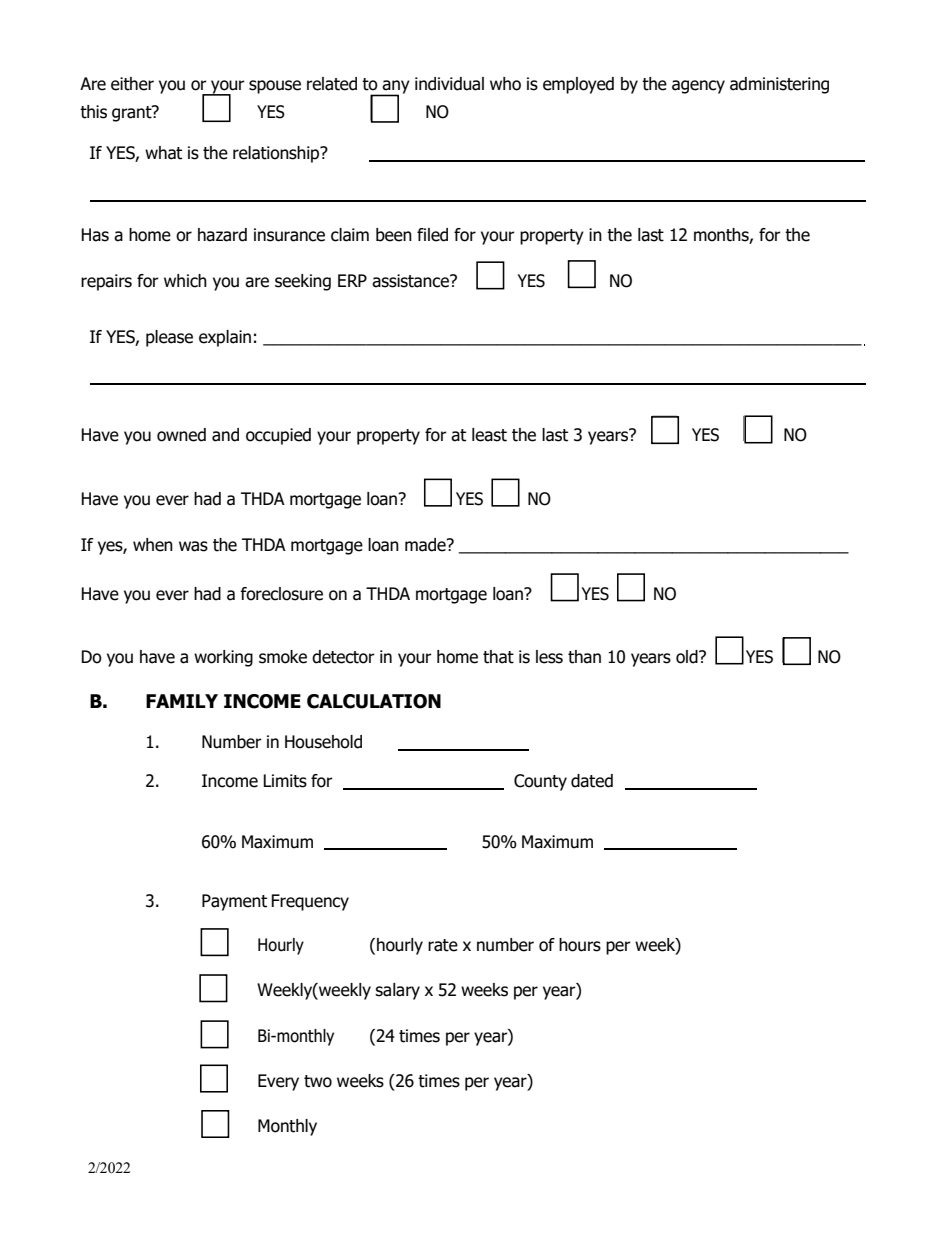 The image size is (952, 1233). I want to click on what, so click(163, 153).
